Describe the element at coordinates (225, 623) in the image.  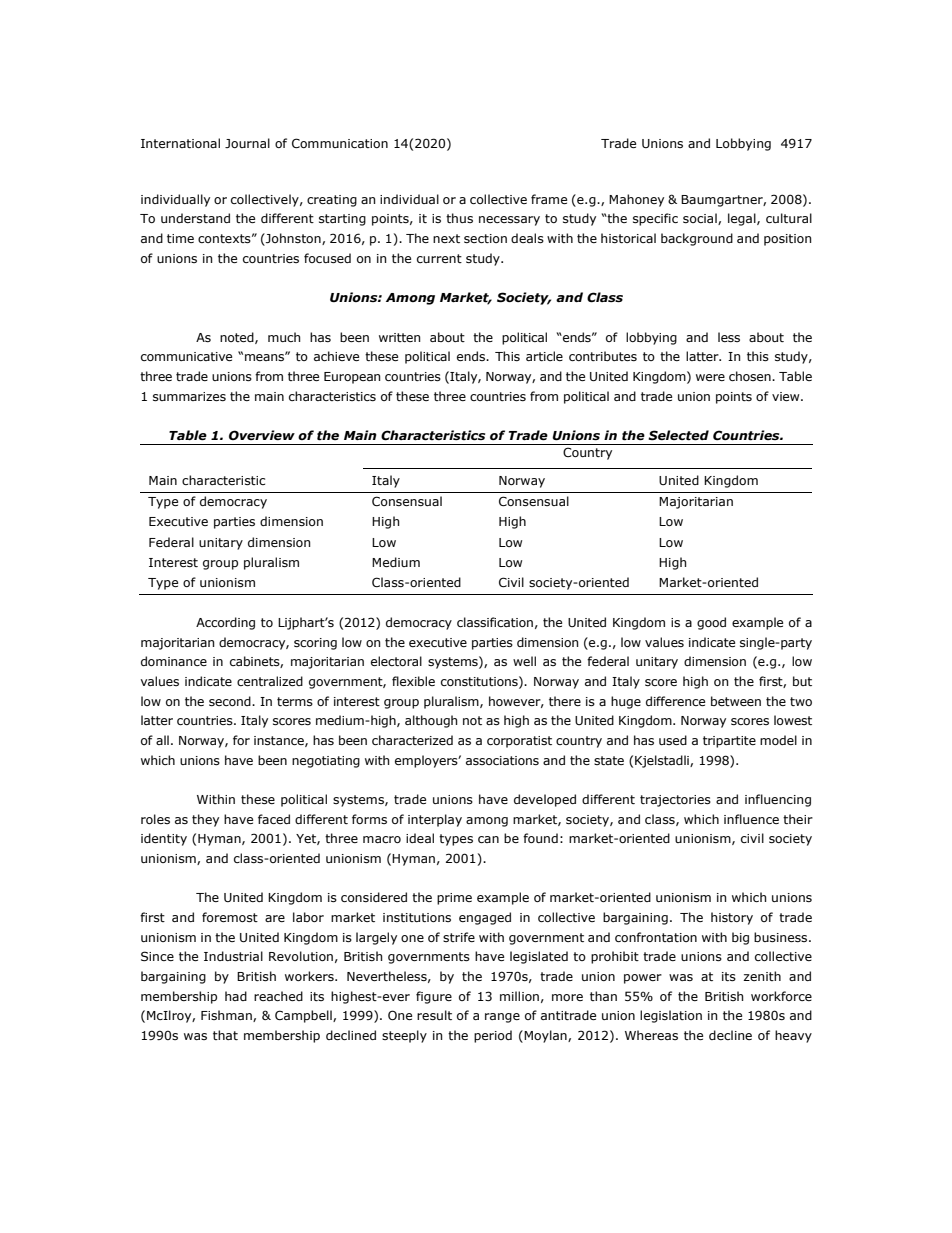
I see `According` at that location.
